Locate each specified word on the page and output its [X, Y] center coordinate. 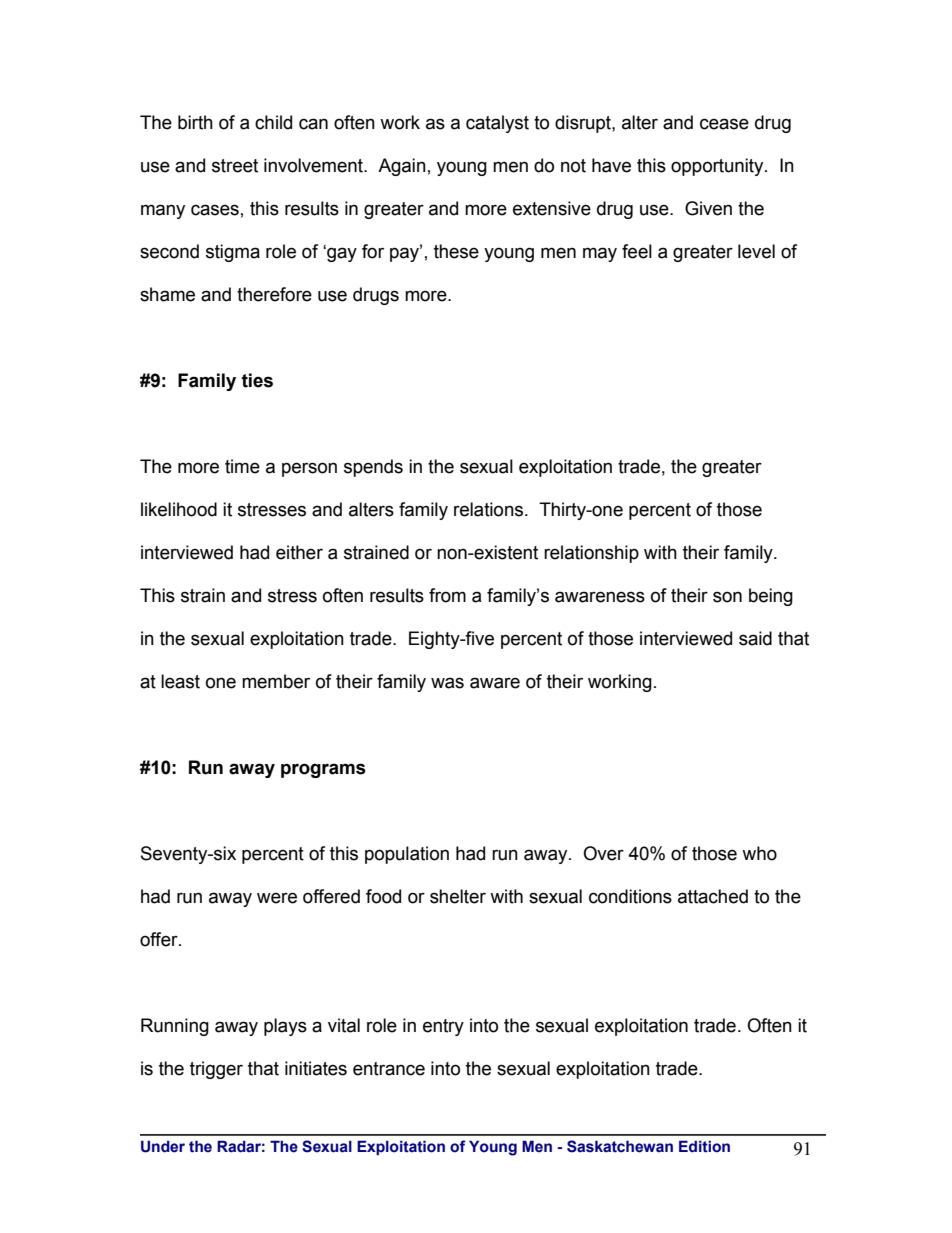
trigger [216, 1070]
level [756, 251]
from [447, 595]
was [447, 683]
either [299, 552]
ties [257, 380]
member [276, 681]
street [235, 166]
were [277, 898]
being [771, 597]
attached [713, 896]
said [755, 638]
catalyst [497, 124]
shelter [458, 896]
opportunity [718, 167]
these [456, 251]
